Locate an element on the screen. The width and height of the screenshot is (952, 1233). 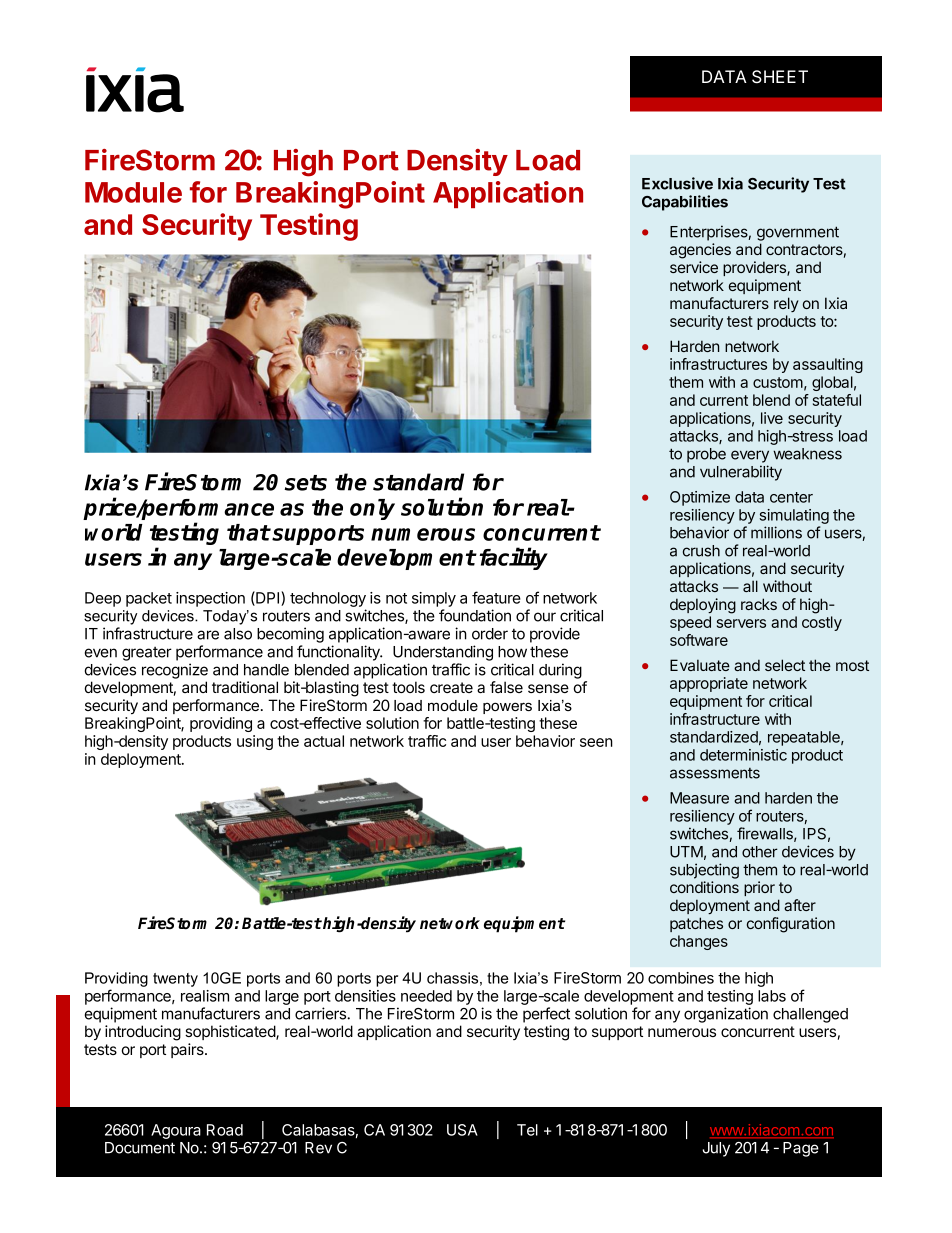
Exclusive is located at coordinates (677, 183).
